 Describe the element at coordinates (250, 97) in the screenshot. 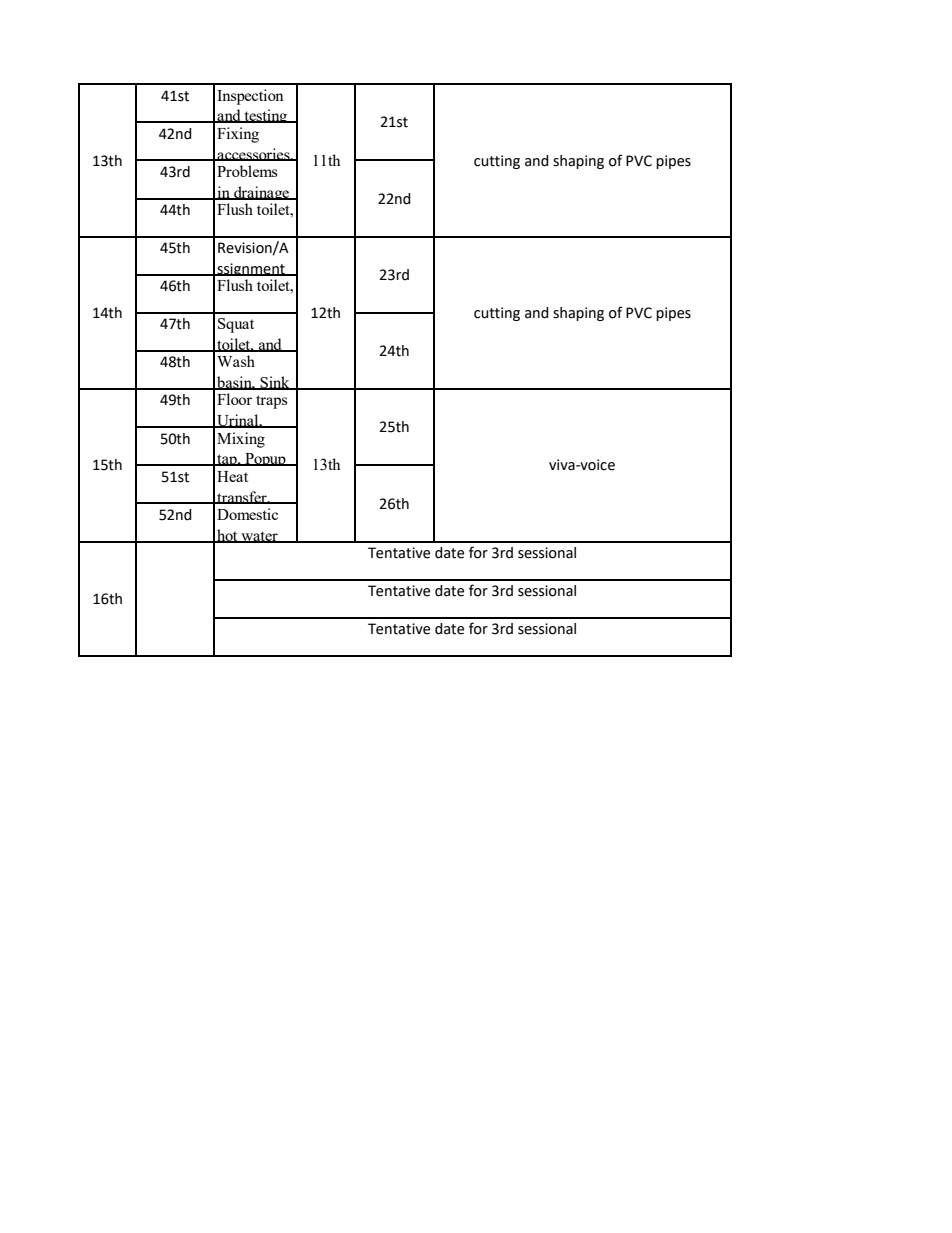

I see `Inspection` at that location.
